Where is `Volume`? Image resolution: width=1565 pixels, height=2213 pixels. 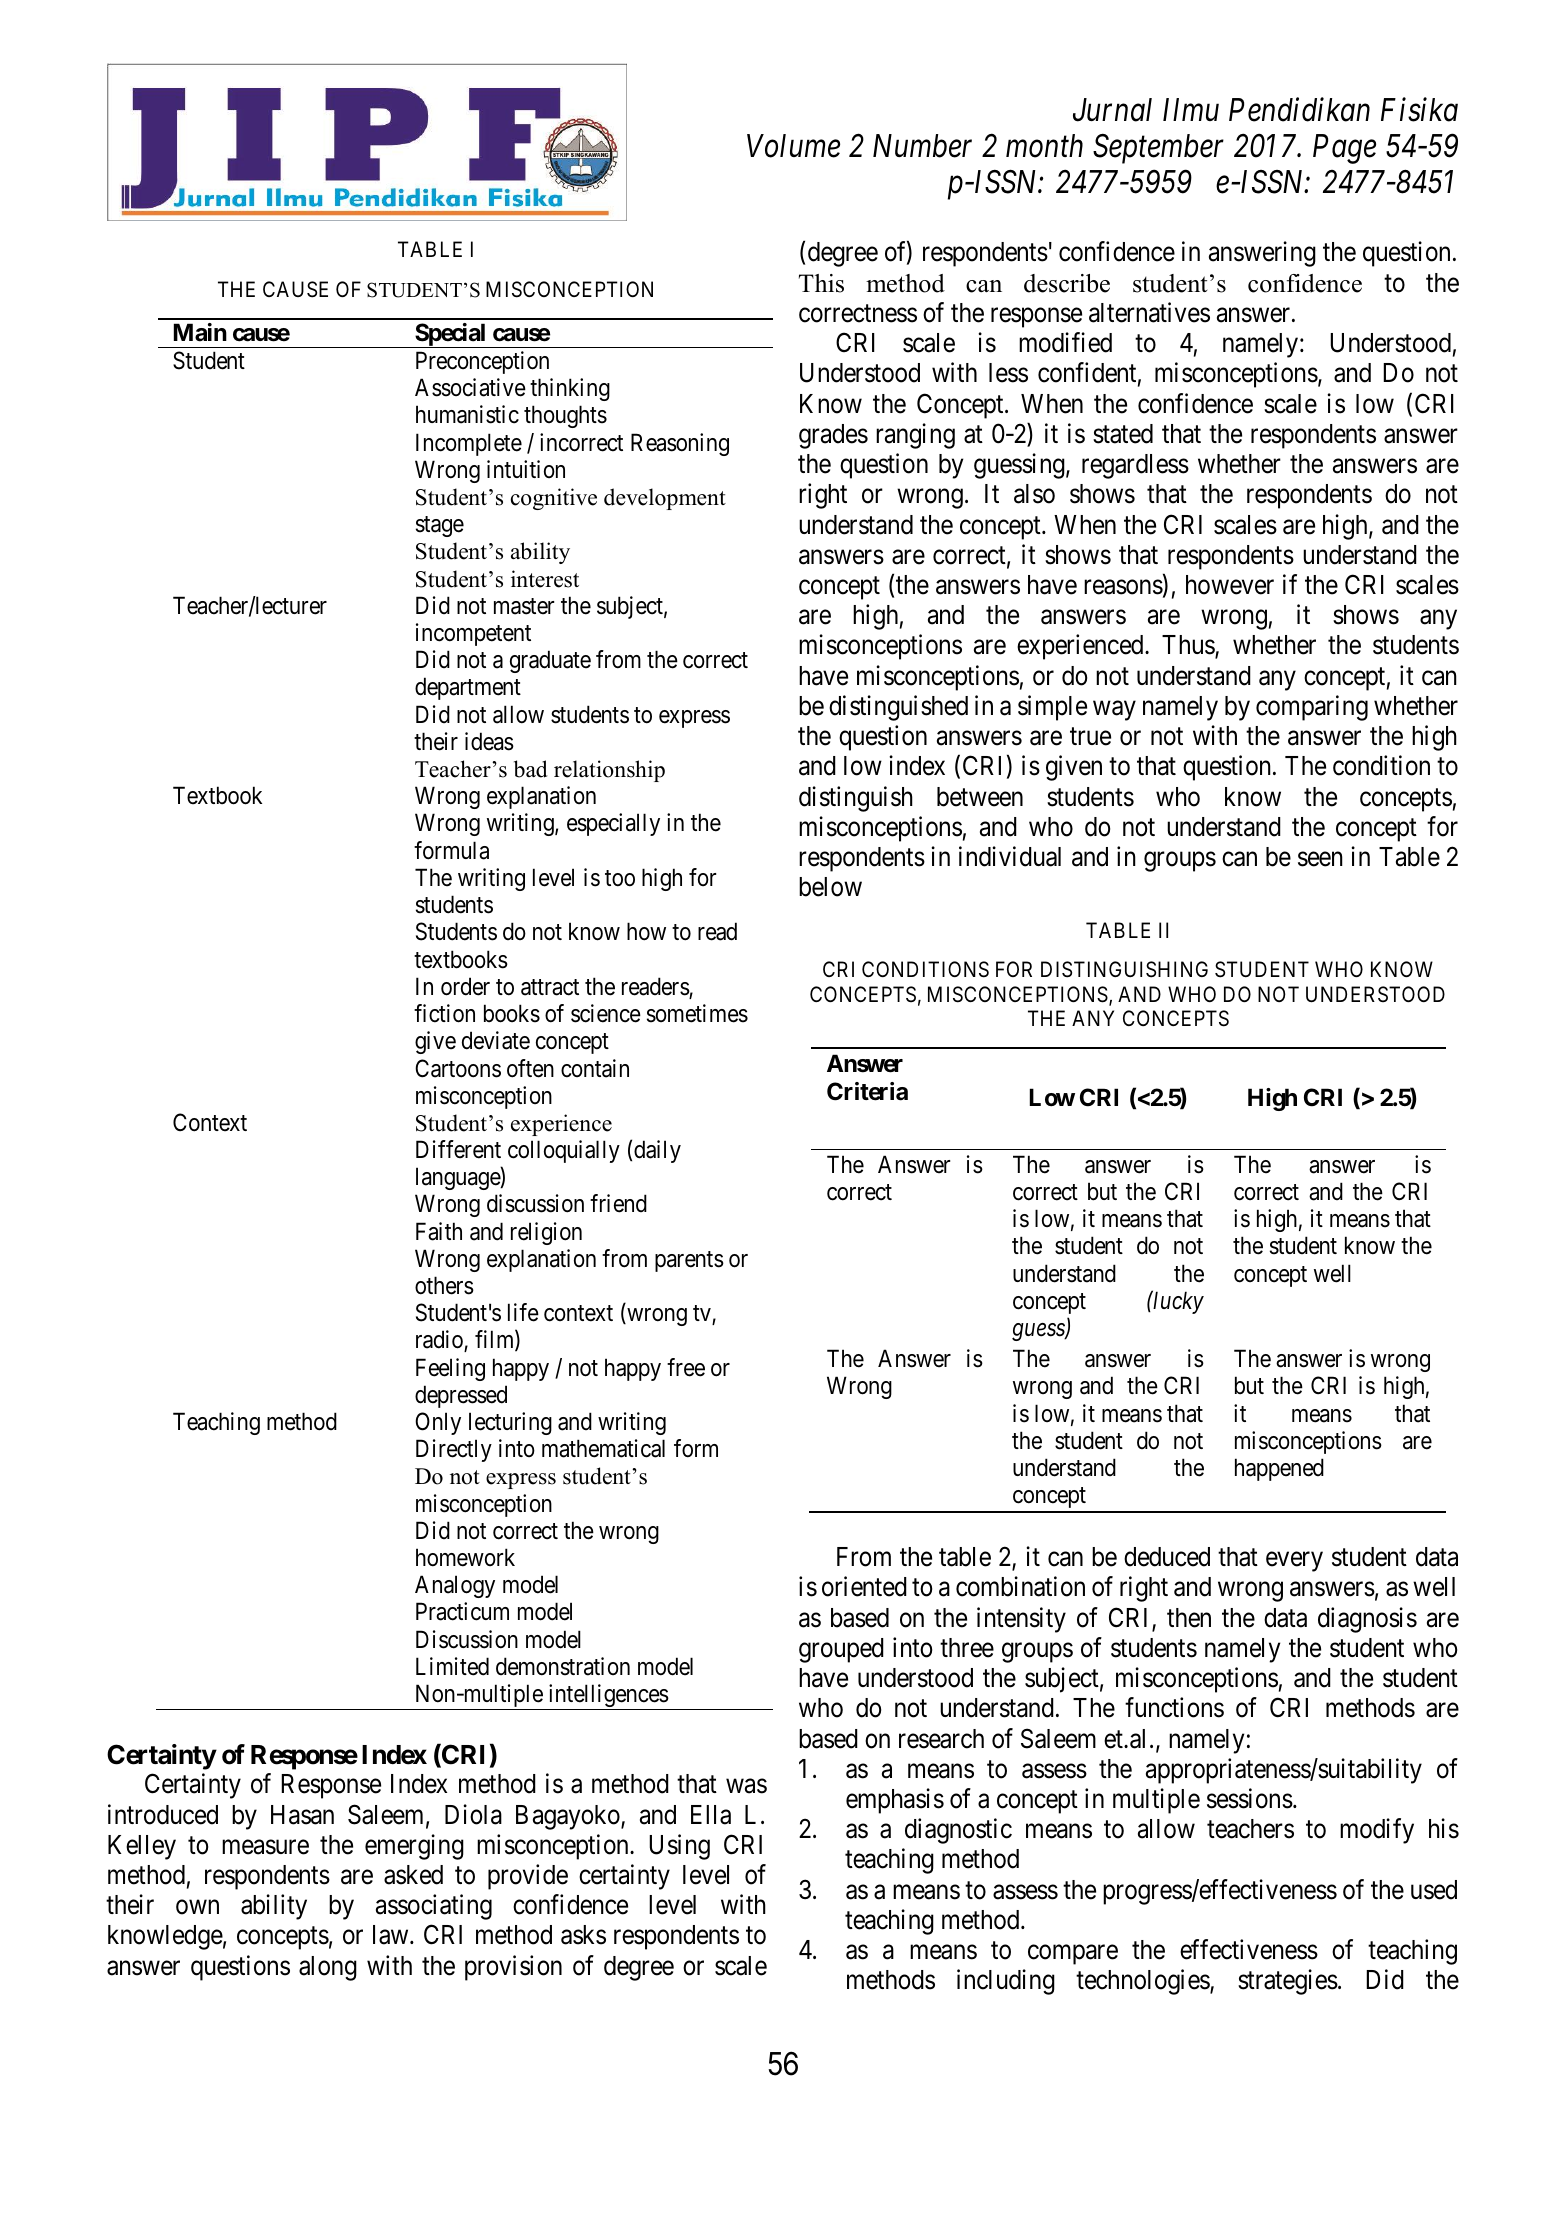 Volume is located at coordinates (793, 146).
